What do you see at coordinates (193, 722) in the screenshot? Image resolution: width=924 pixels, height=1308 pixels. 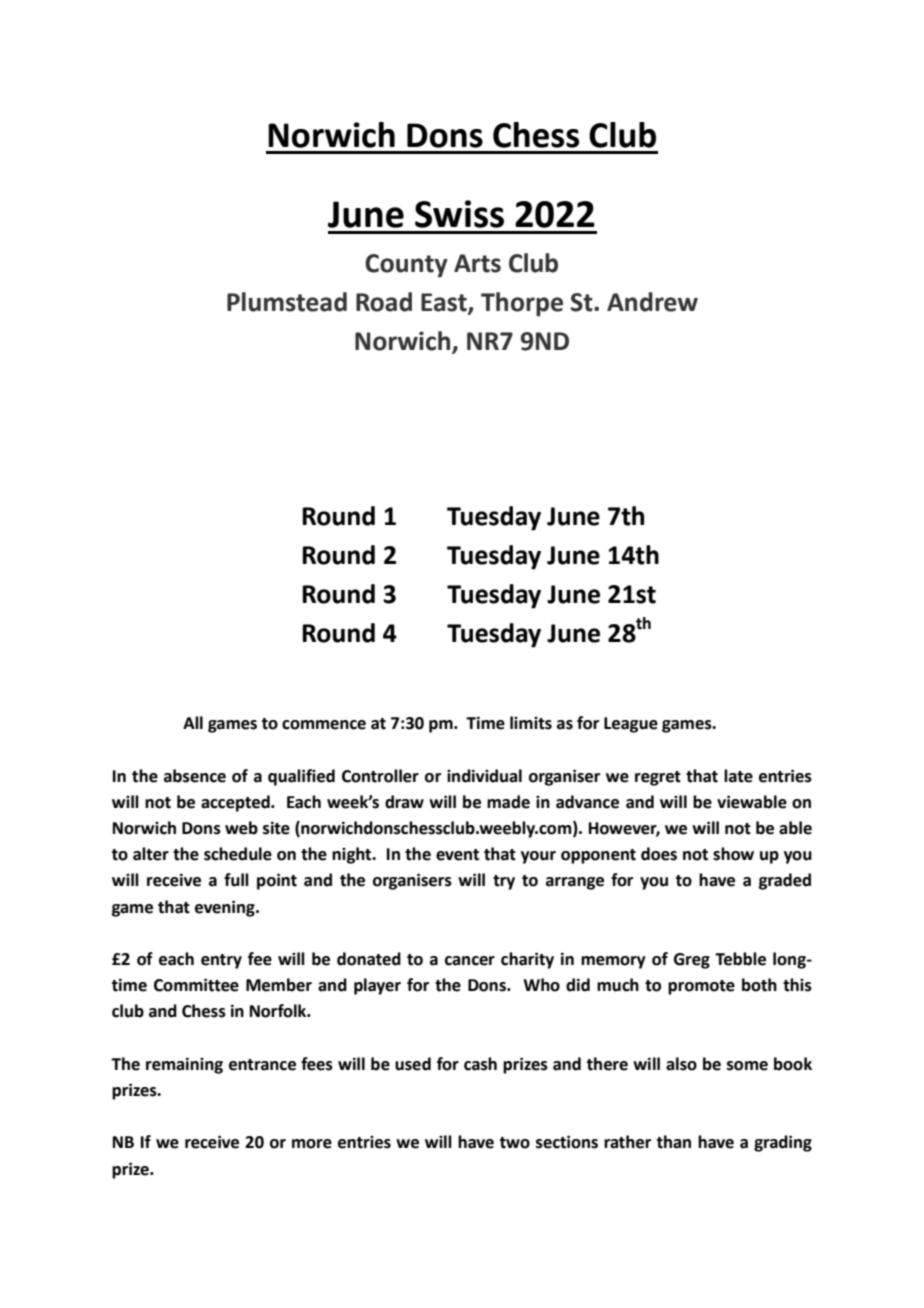 I see `All` at bounding box center [193, 722].
